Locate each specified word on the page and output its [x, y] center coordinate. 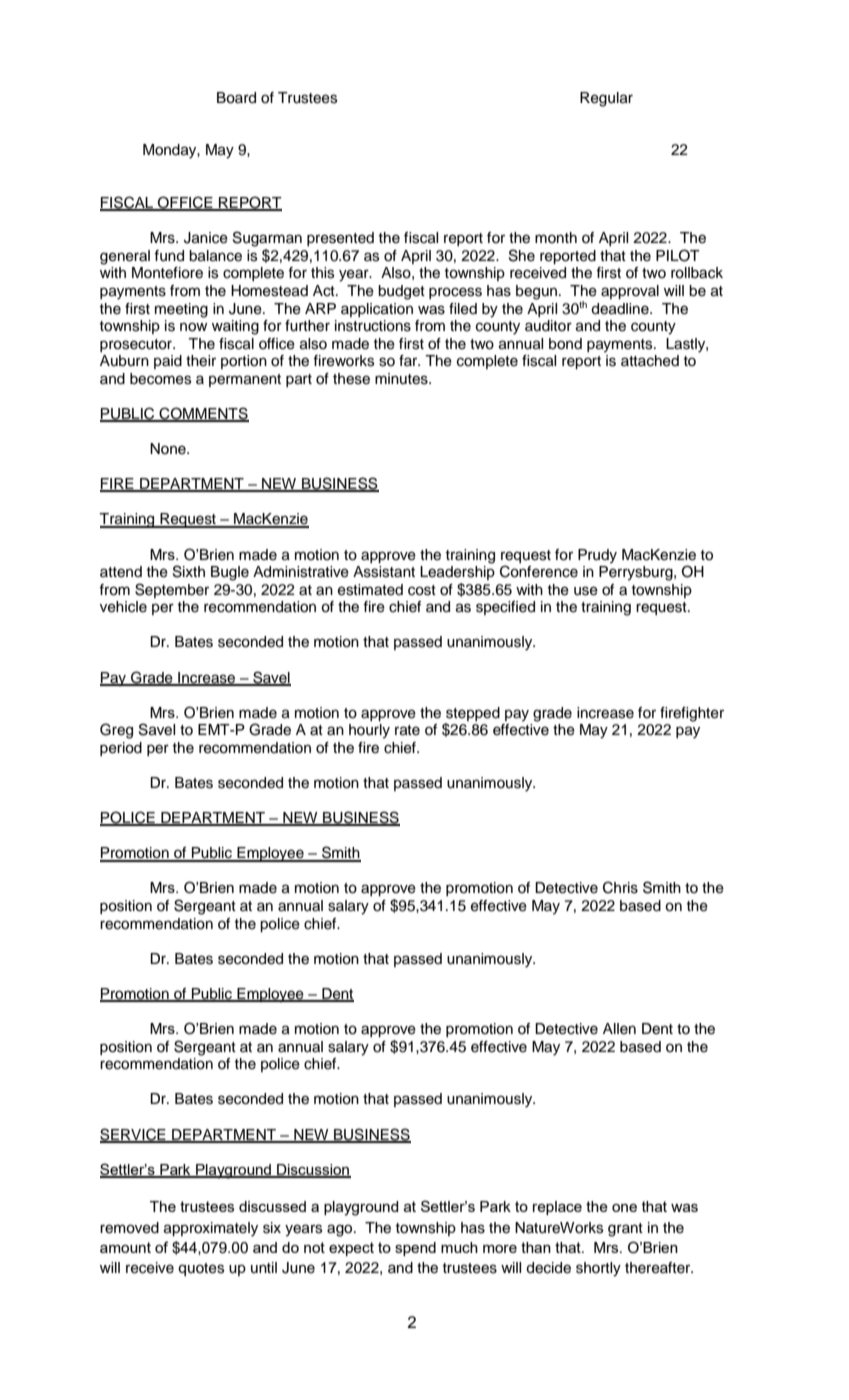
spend [415, 1249]
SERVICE [134, 1135]
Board [236, 98]
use [586, 591]
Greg [116, 731]
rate [407, 730]
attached [650, 361]
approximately [211, 1229]
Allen [619, 1029]
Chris [620, 887]
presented [340, 239]
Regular [606, 99]
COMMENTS [203, 414]
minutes [402, 379]
